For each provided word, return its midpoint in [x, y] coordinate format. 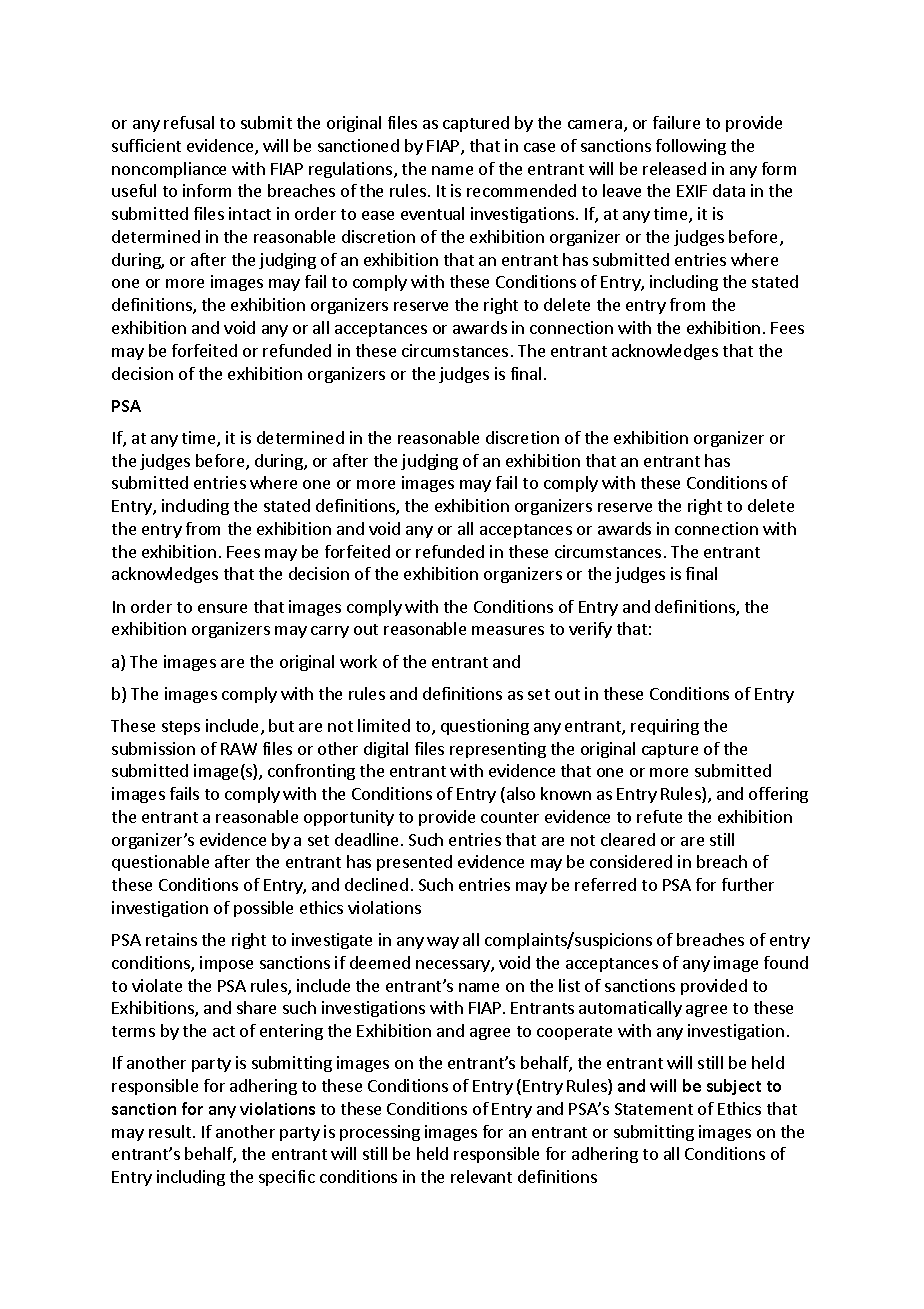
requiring [665, 727]
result [171, 1131]
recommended [521, 190]
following [691, 147]
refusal [189, 122]
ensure [222, 608]
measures [508, 630]
